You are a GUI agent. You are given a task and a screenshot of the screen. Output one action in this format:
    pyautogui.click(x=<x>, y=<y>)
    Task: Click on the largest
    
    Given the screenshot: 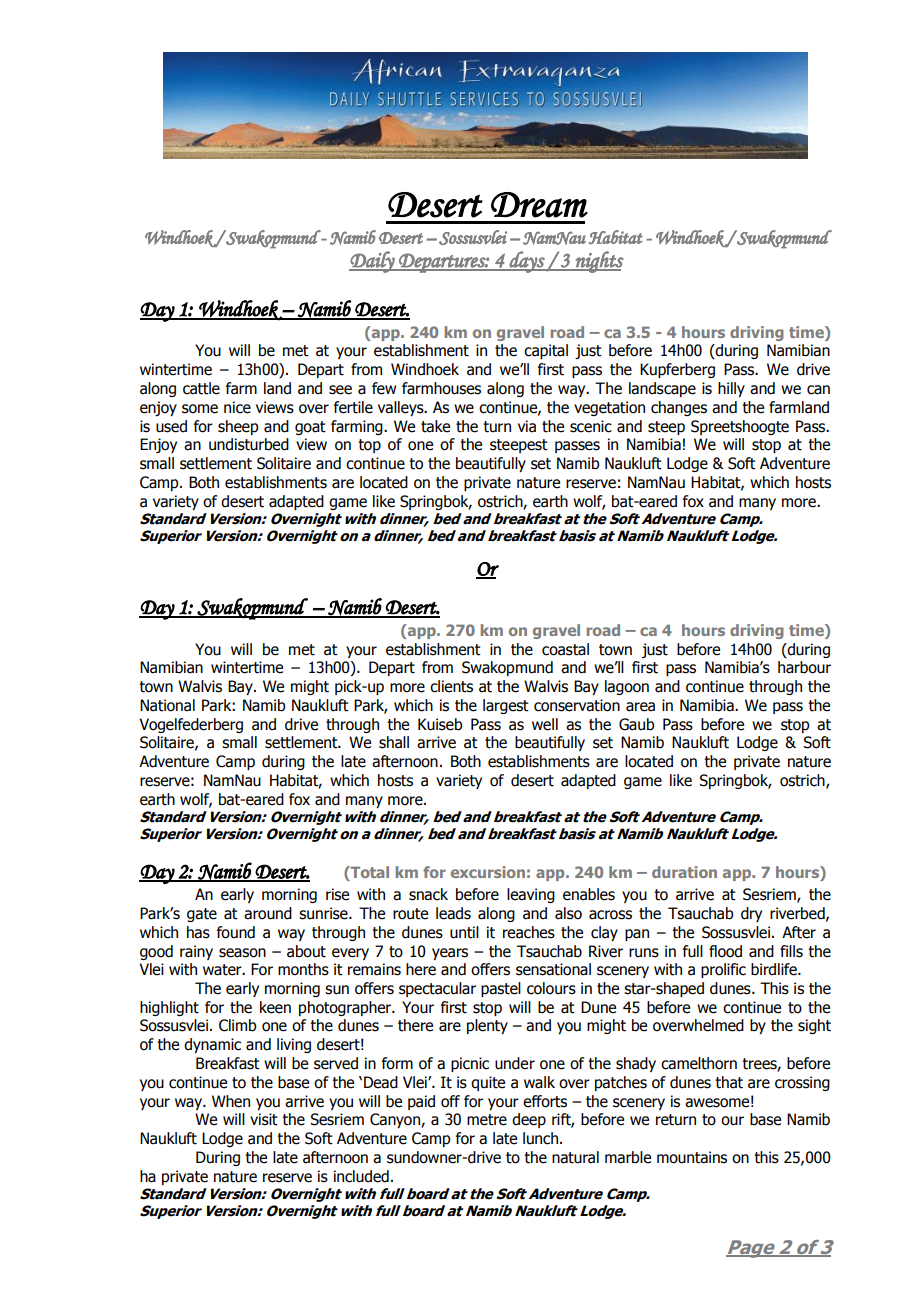 What is the action you would take?
    pyautogui.click(x=506, y=706)
